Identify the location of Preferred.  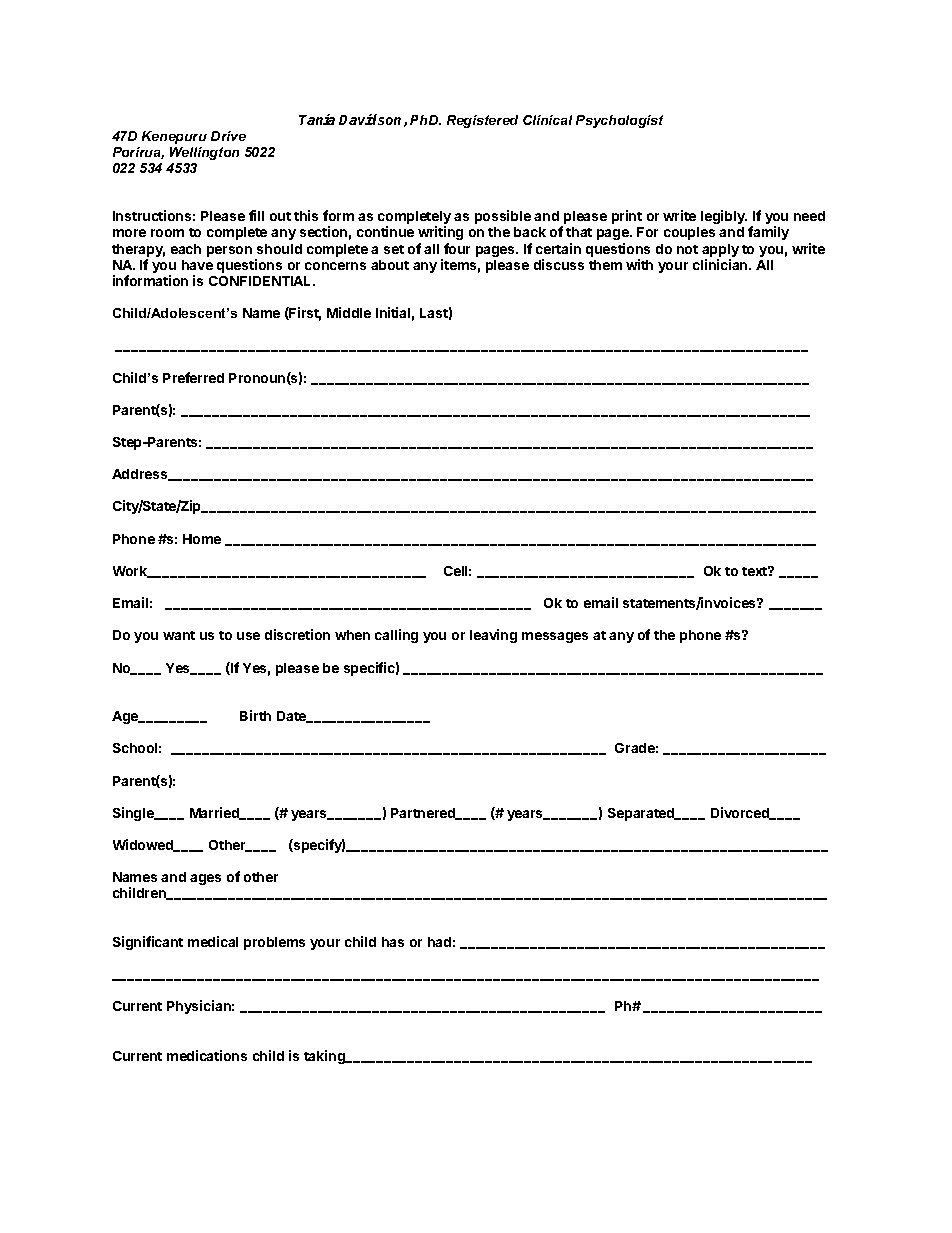
(193, 377).
